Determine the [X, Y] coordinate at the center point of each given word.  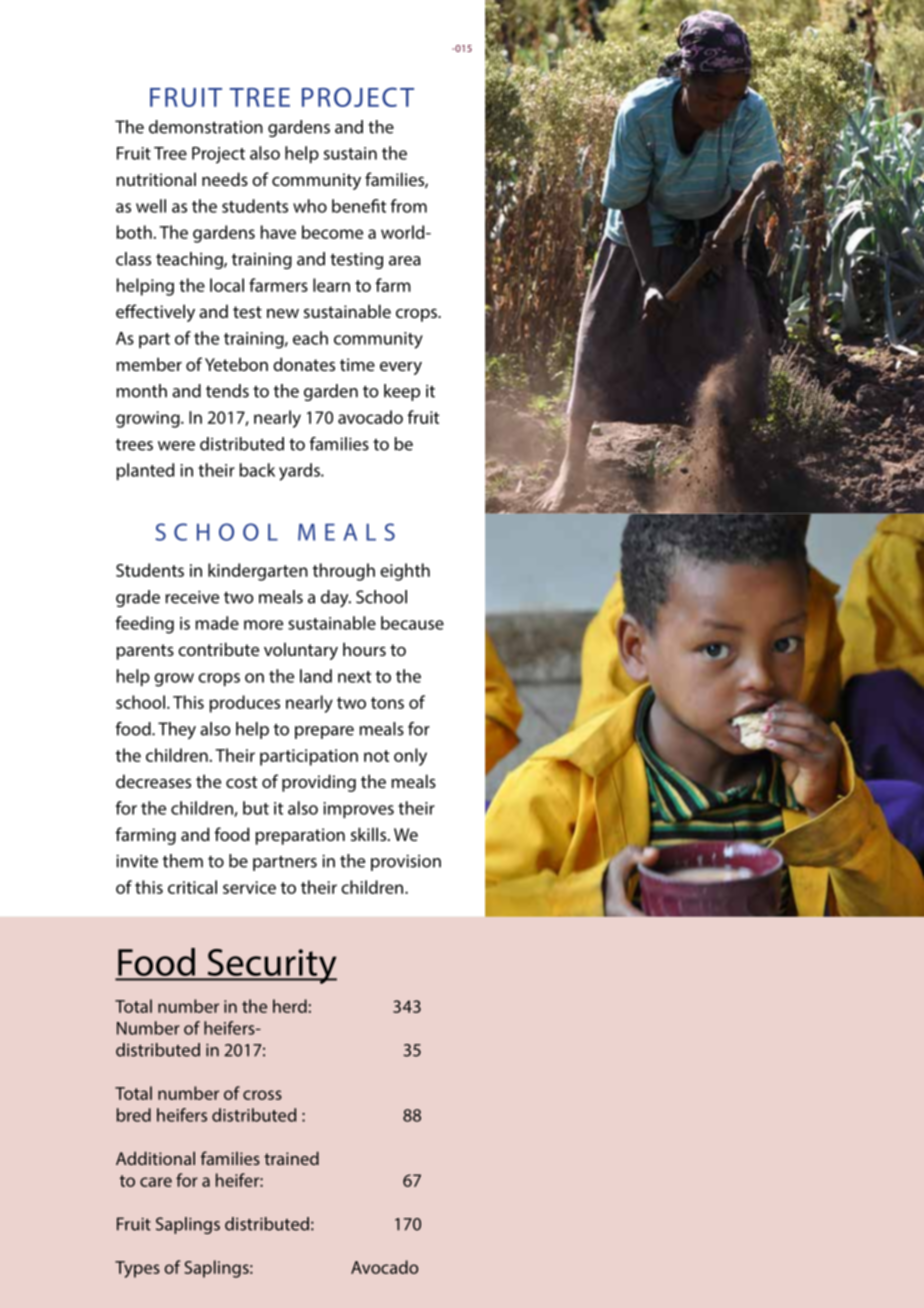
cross [262, 1095]
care [156, 1182]
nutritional [156, 179]
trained [291, 1158]
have [278, 232]
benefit [359, 206]
